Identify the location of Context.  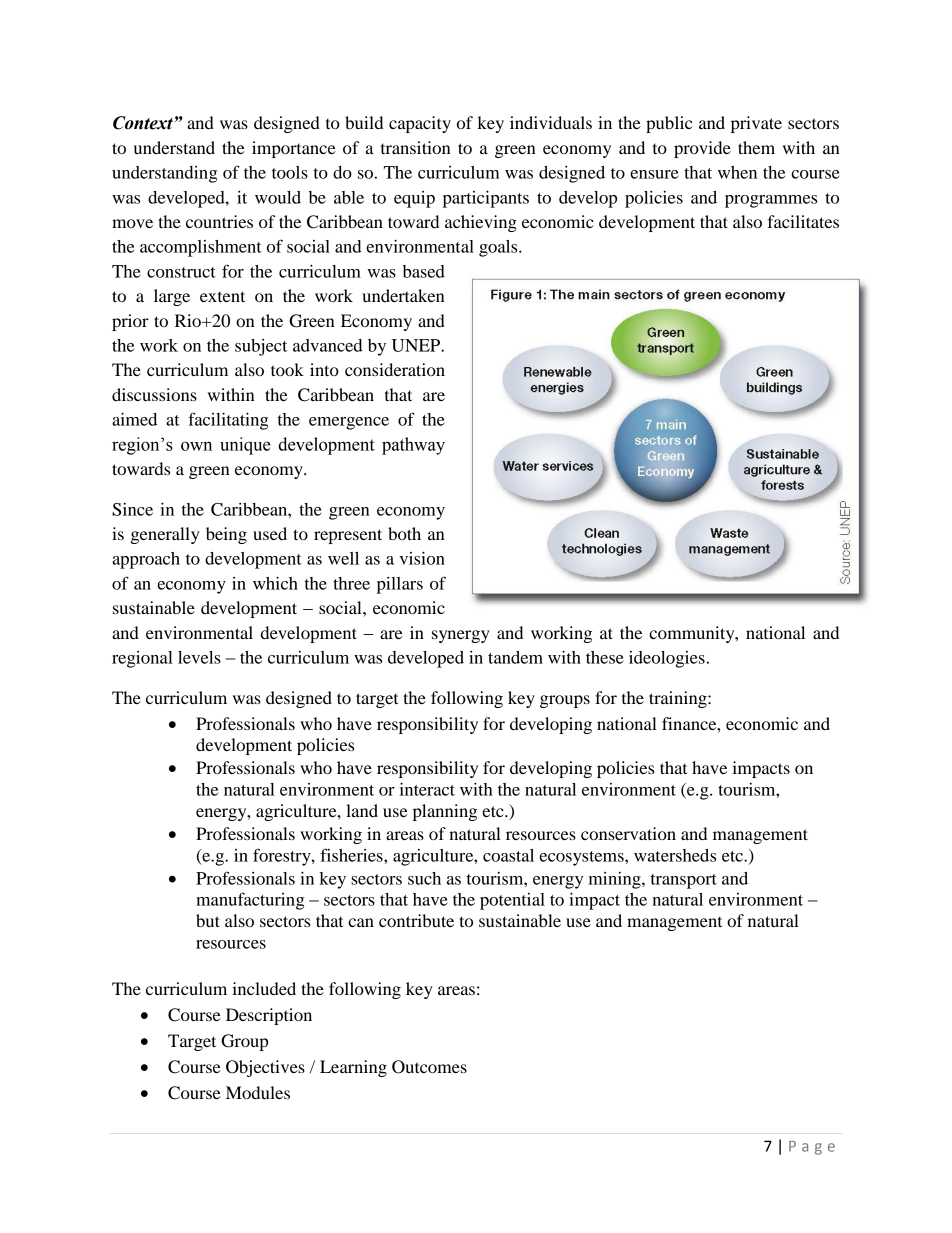
(144, 123).
